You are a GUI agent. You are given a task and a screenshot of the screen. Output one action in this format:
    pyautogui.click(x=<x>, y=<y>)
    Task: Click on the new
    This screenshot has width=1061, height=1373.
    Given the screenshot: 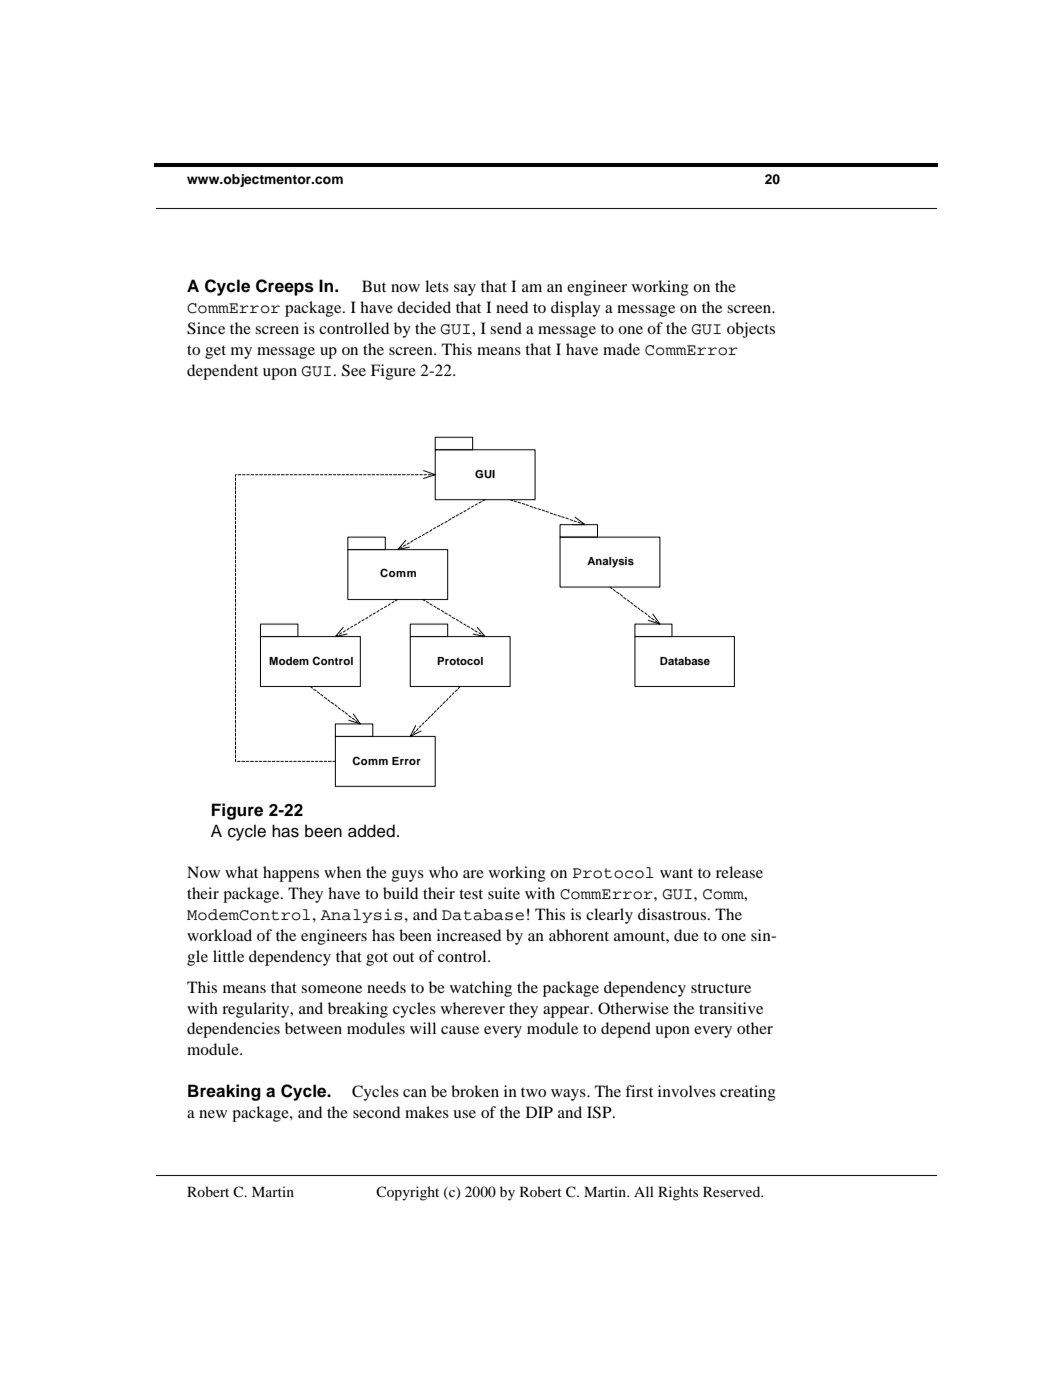 What is the action you would take?
    pyautogui.click(x=213, y=1114)
